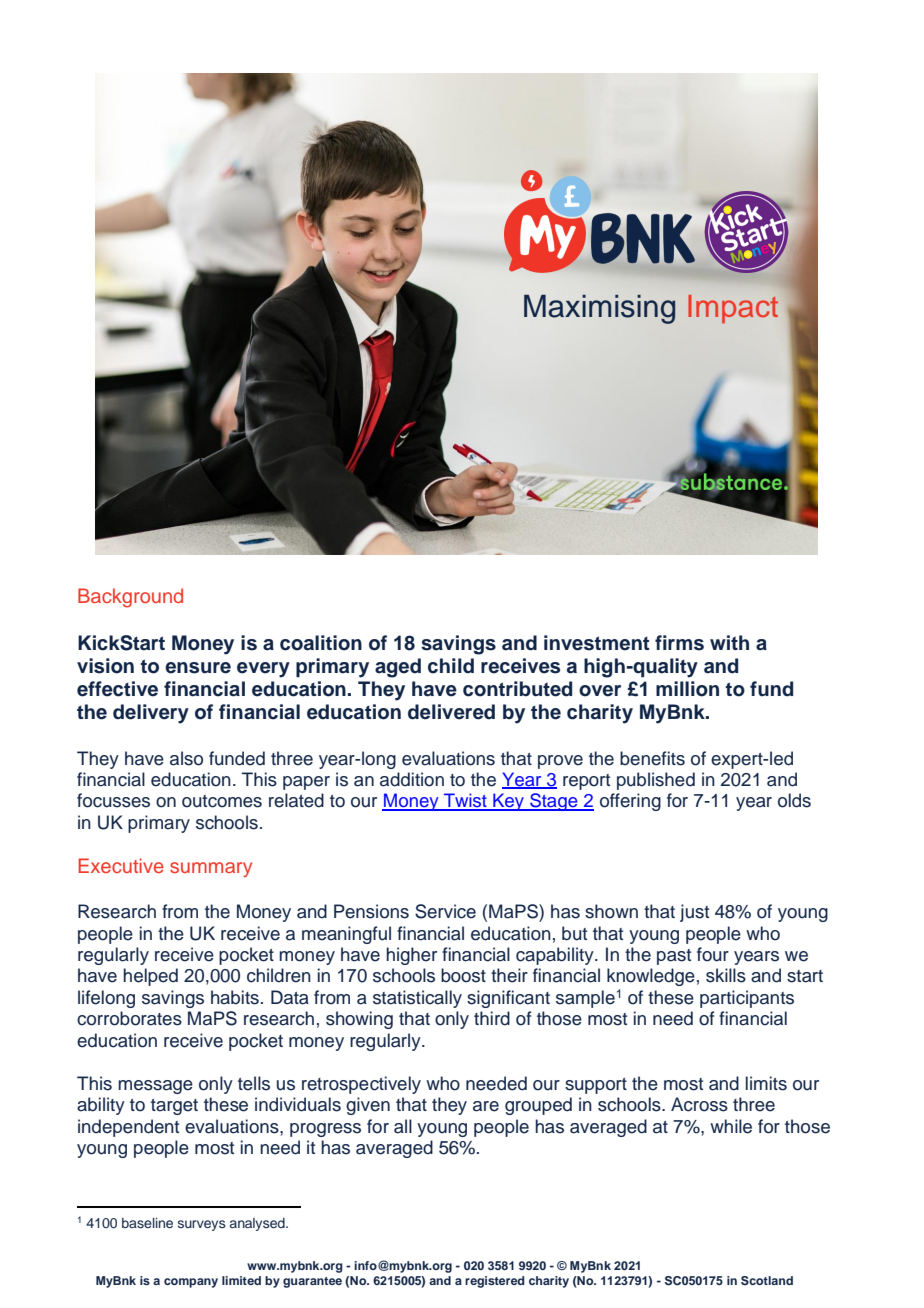 The height and width of the document is (1308, 924). Describe the element at coordinates (495, 1282) in the document. I see `registered` at that location.
